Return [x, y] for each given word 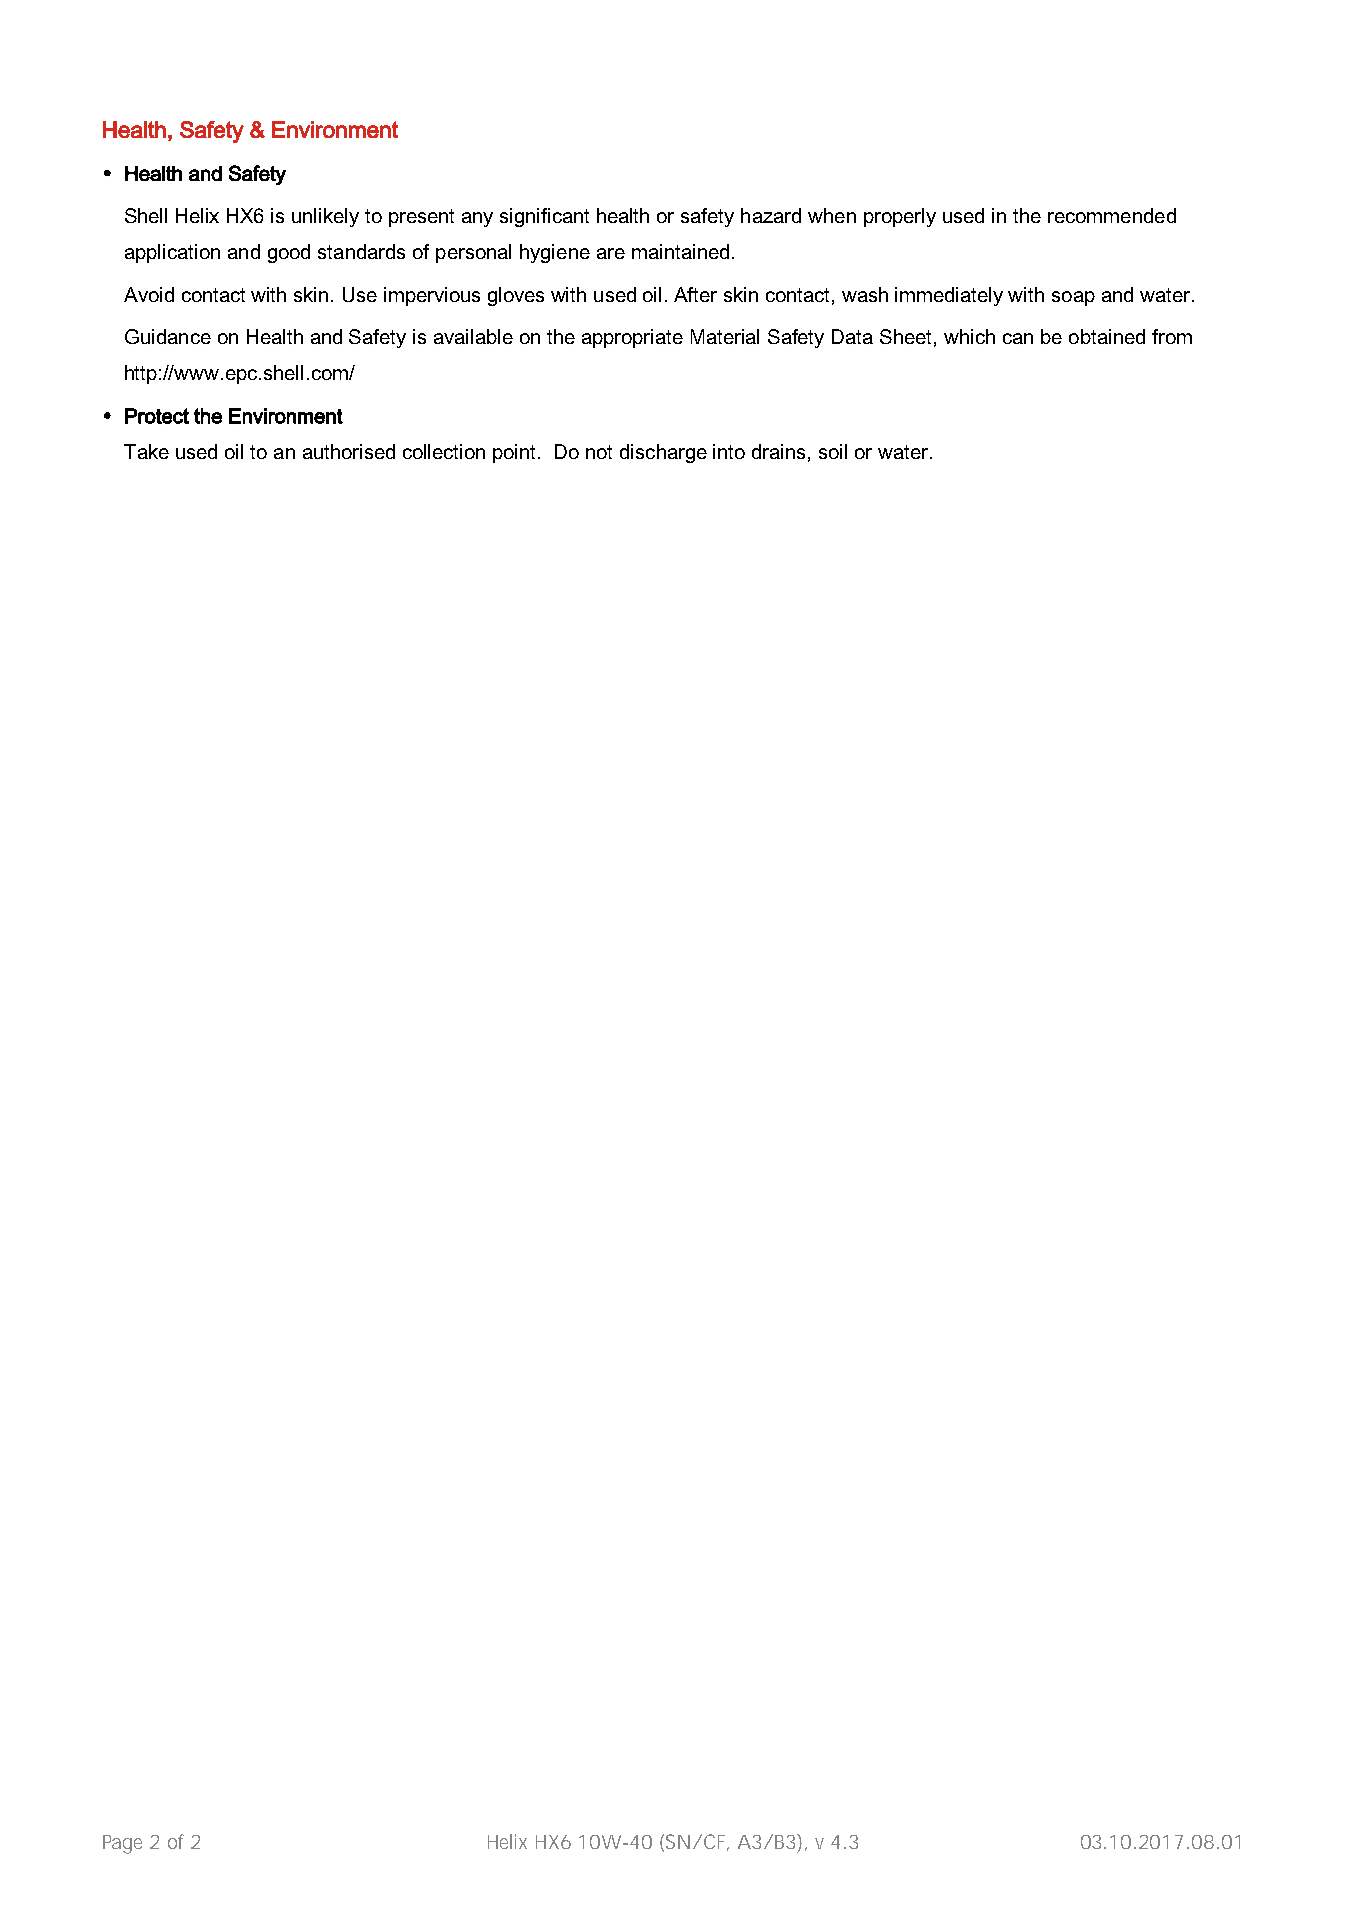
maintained [680, 251]
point [516, 453]
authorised [349, 451]
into [729, 451]
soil [833, 451]
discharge [663, 453]
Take [146, 451]
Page [122, 1844]
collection [444, 451]
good [289, 253]
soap [1073, 298]
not [599, 452]
